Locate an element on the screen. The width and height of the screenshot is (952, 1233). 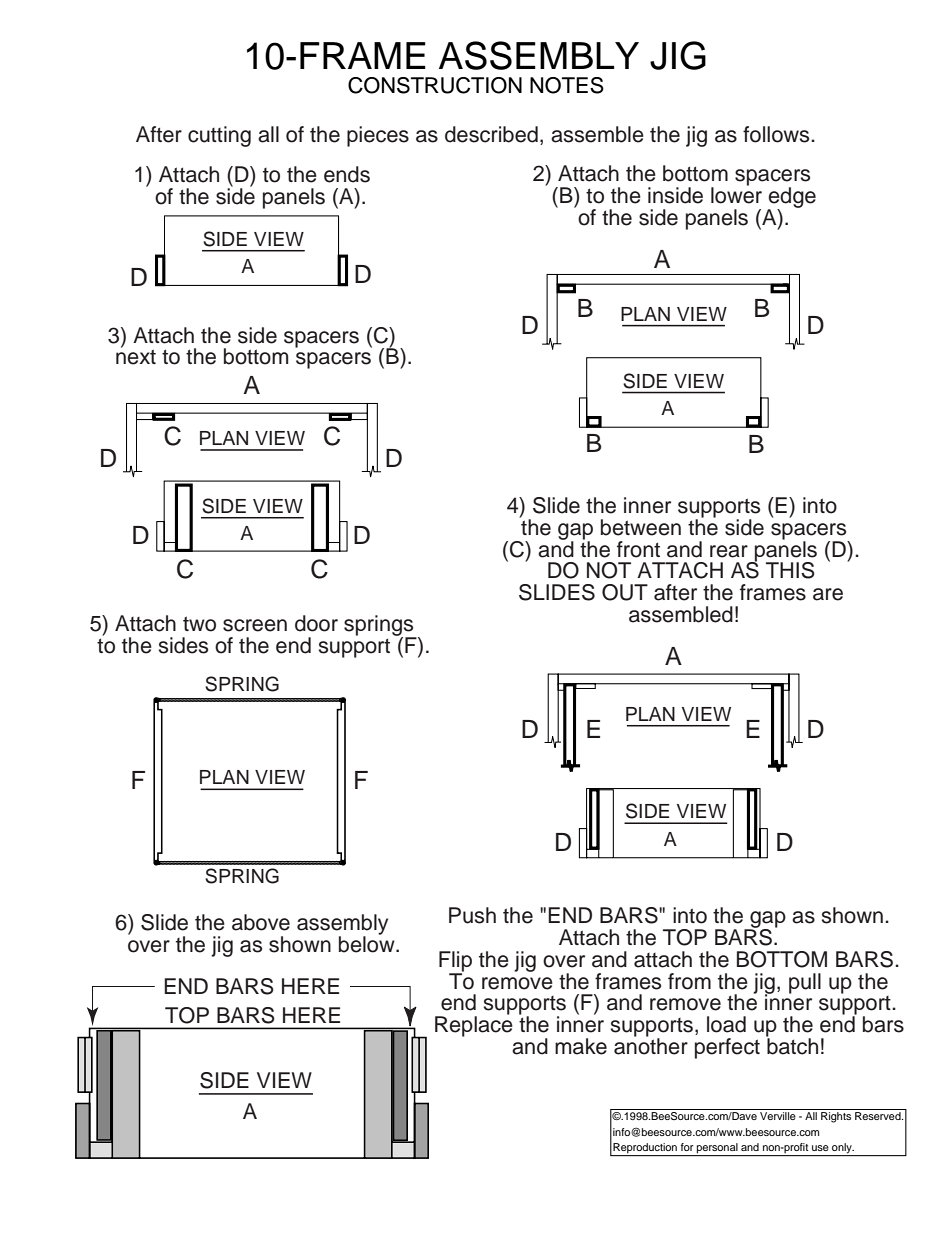
two is located at coordinates (199, 624).
